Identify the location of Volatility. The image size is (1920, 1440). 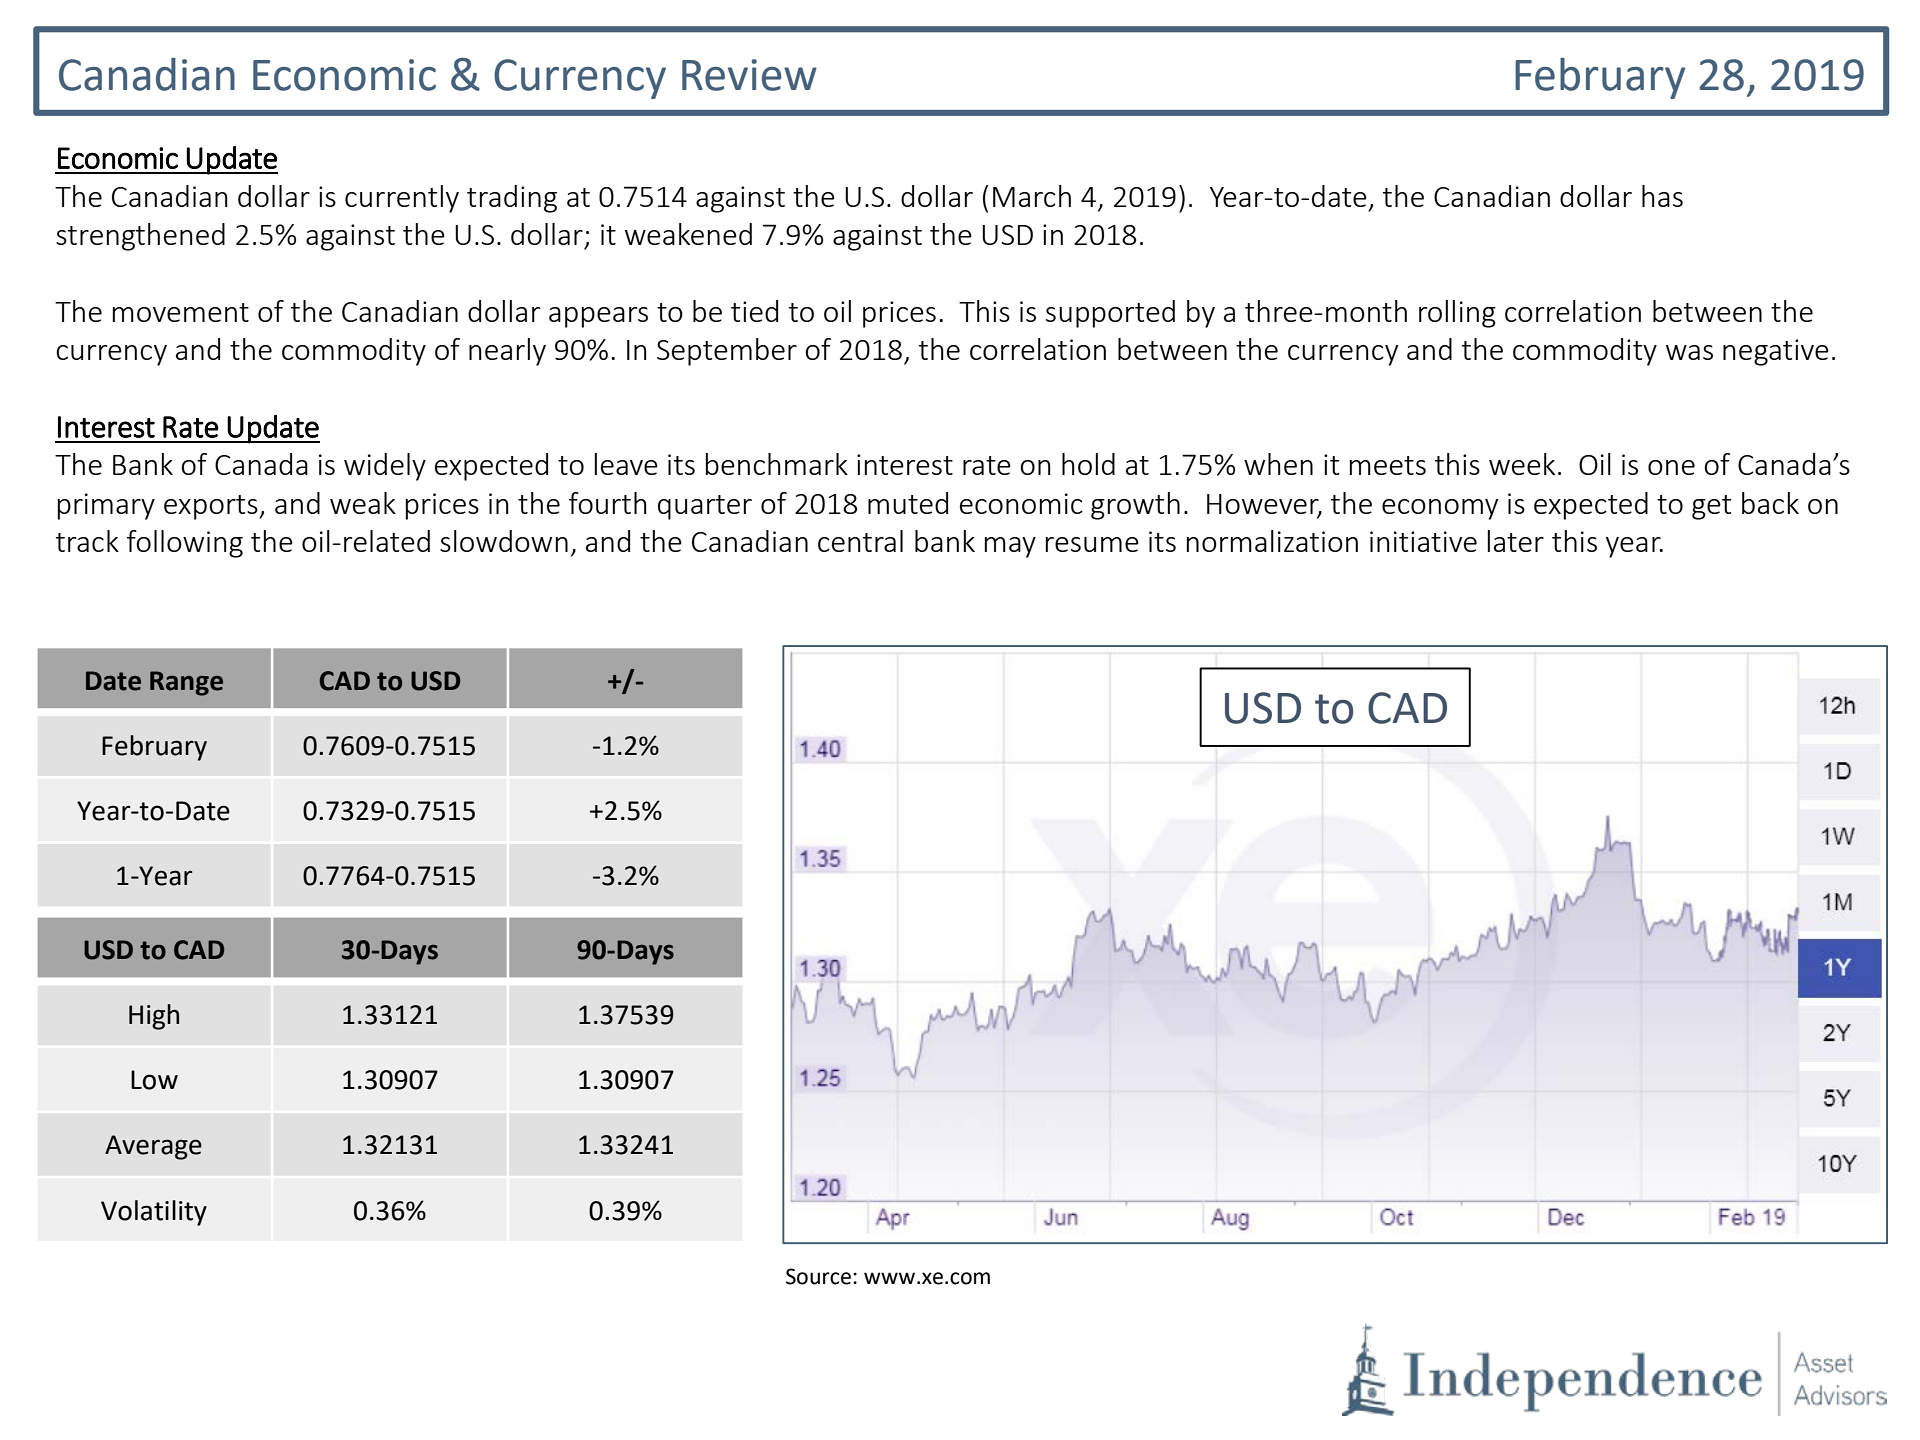
(154, 1213).
